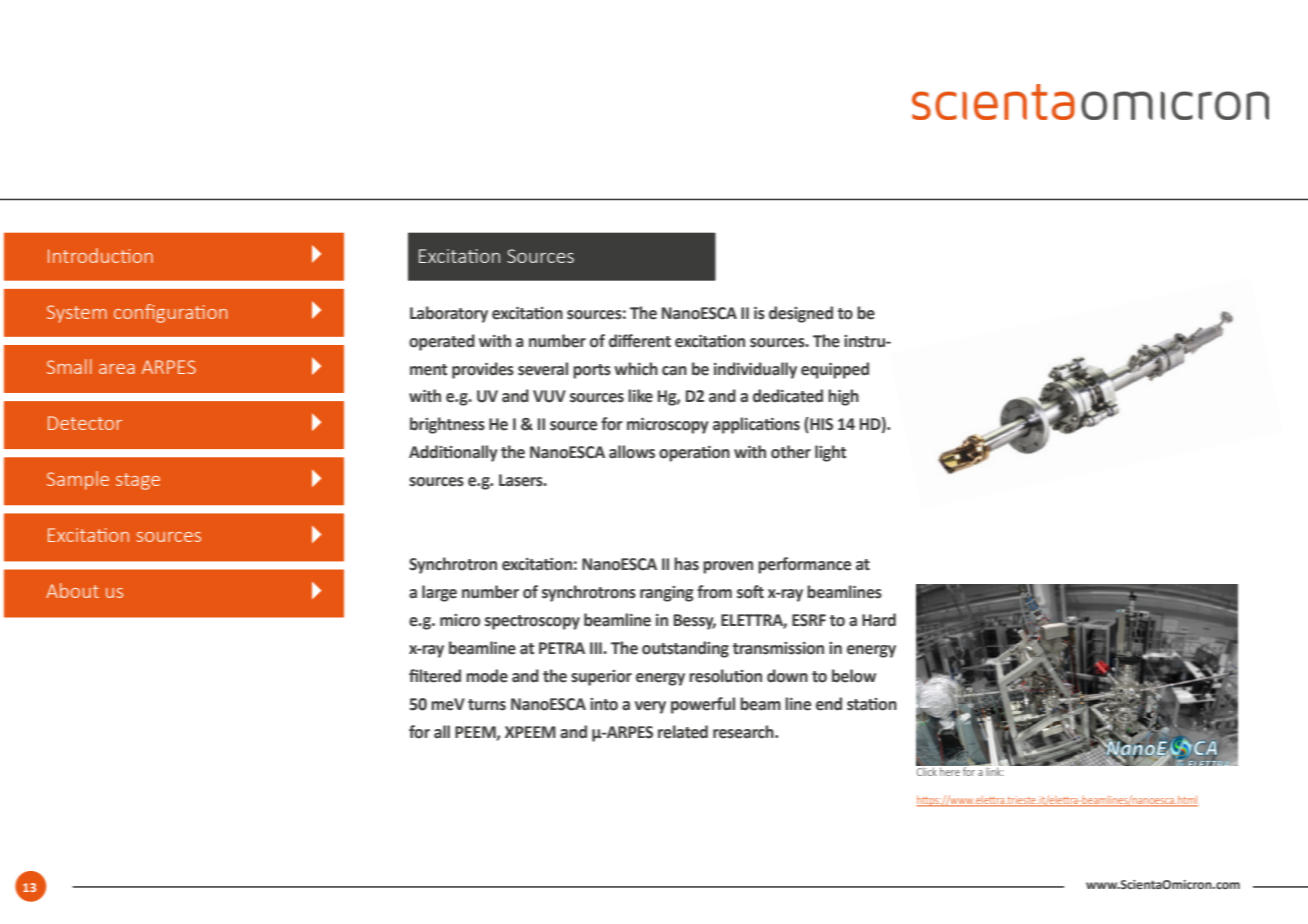 This page has height=924, width=1308. I want to click on applications, so click(756, 425).
